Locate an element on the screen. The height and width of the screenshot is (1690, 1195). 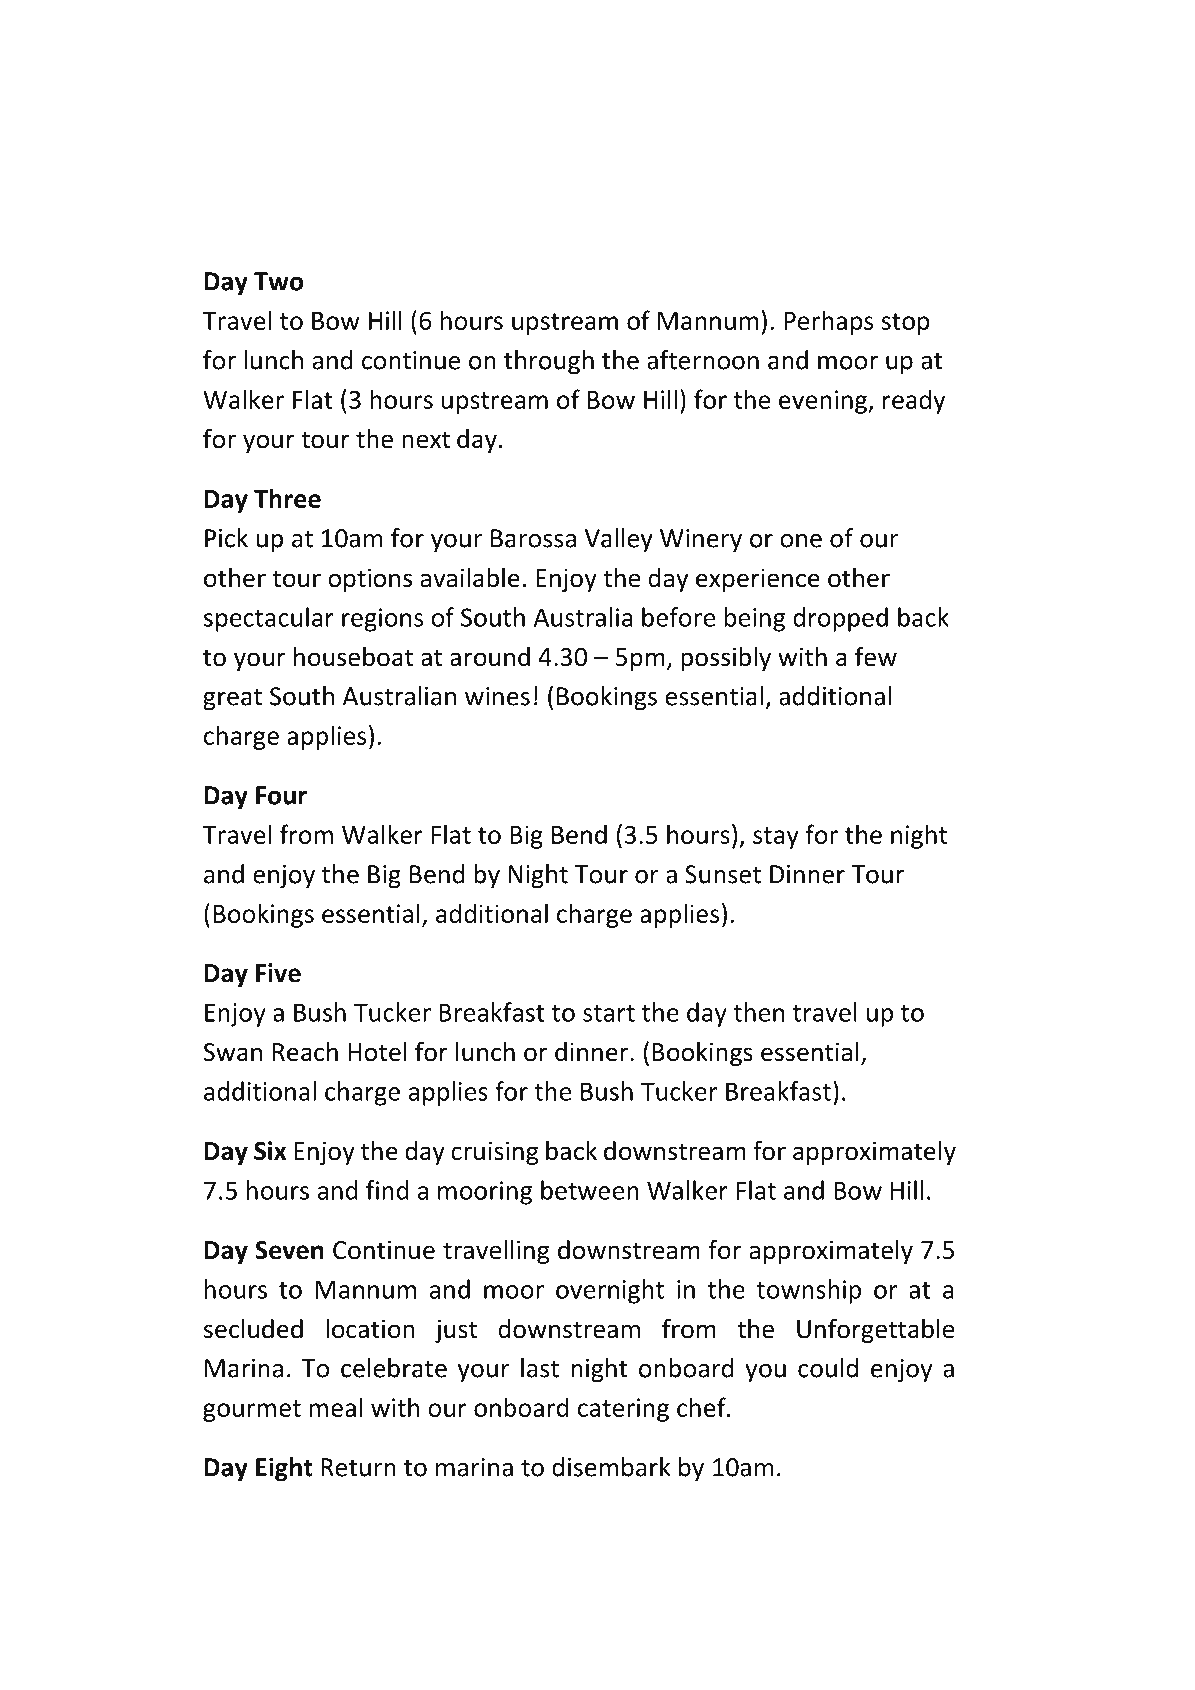
between is located at coordinates (590, 1190).
